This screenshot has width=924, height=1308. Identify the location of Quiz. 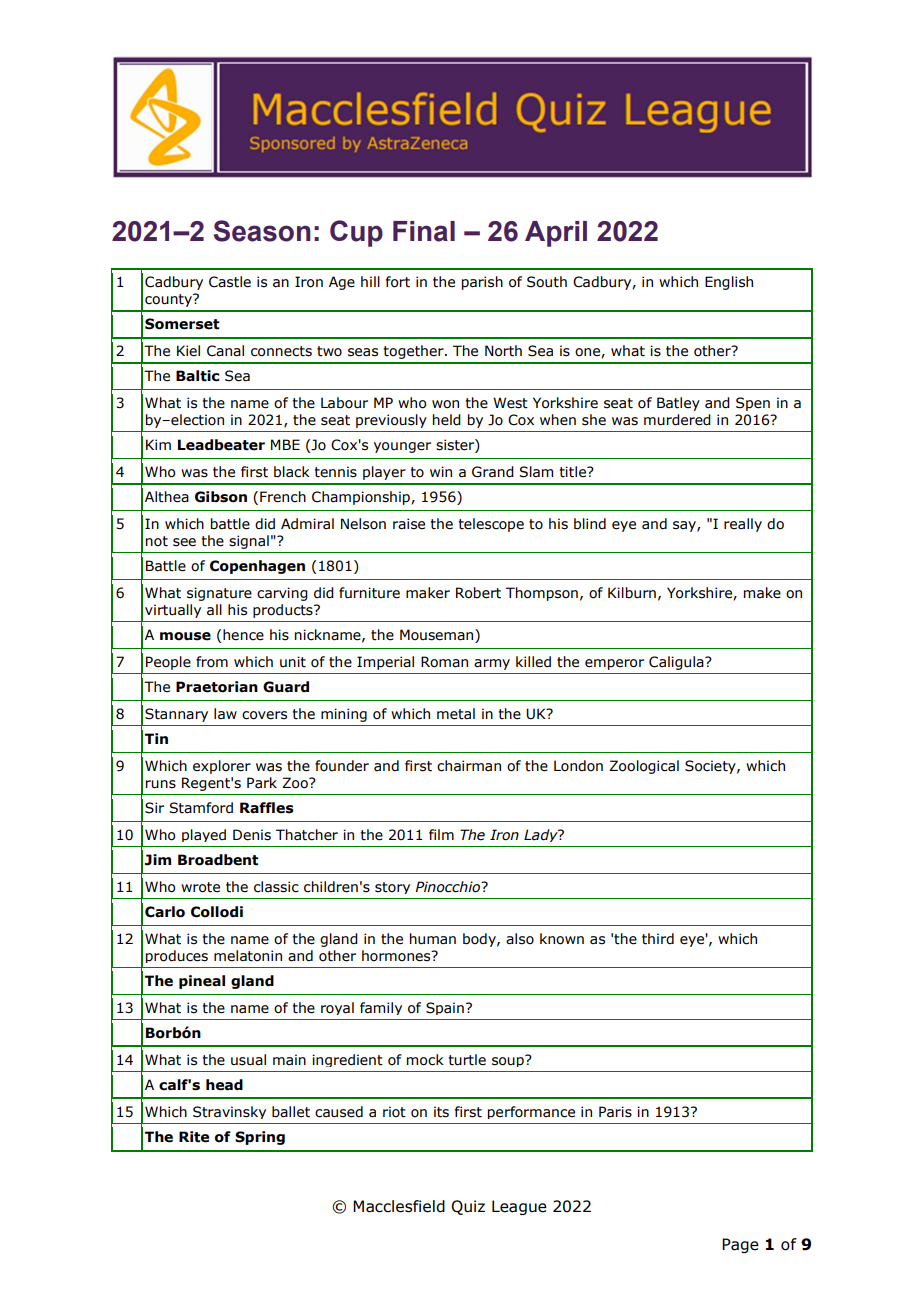
(468, 1207).
